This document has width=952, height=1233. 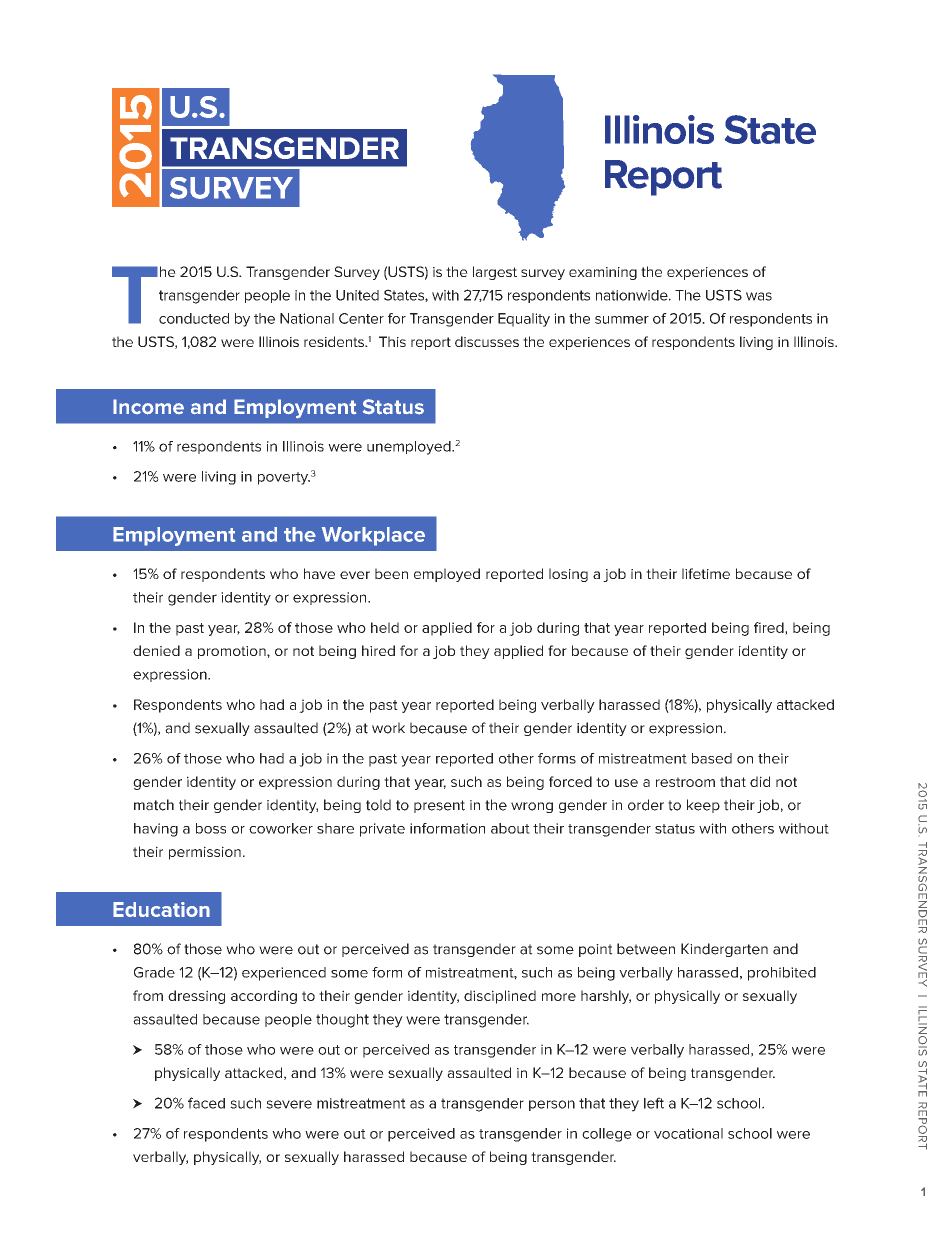 What do you see at coordinates (712, 758) in the document?
I see `based` at bounding box center [712, 758].
